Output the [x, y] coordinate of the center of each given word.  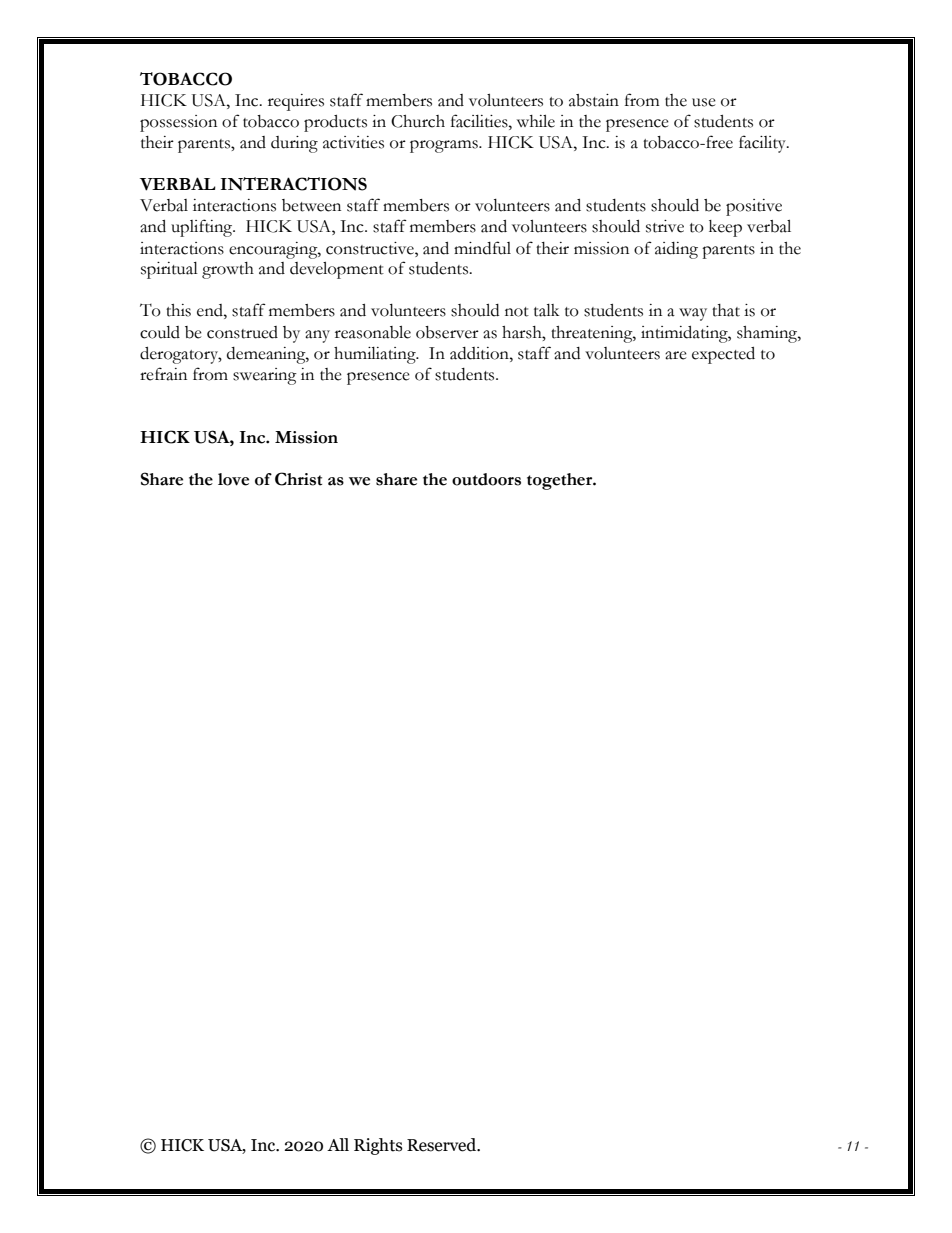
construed [242, 332]
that [726, 310]
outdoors [486, 479]
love [233, 479]
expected [723, 355]
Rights [378, 1146]
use [704, 102]
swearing [265, 376]
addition [480, 353]
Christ [298, 479]
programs [445, 146]
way [693, 314]
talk [546, 310]
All [338, 1144]
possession [178, 123]
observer [447, 332]
